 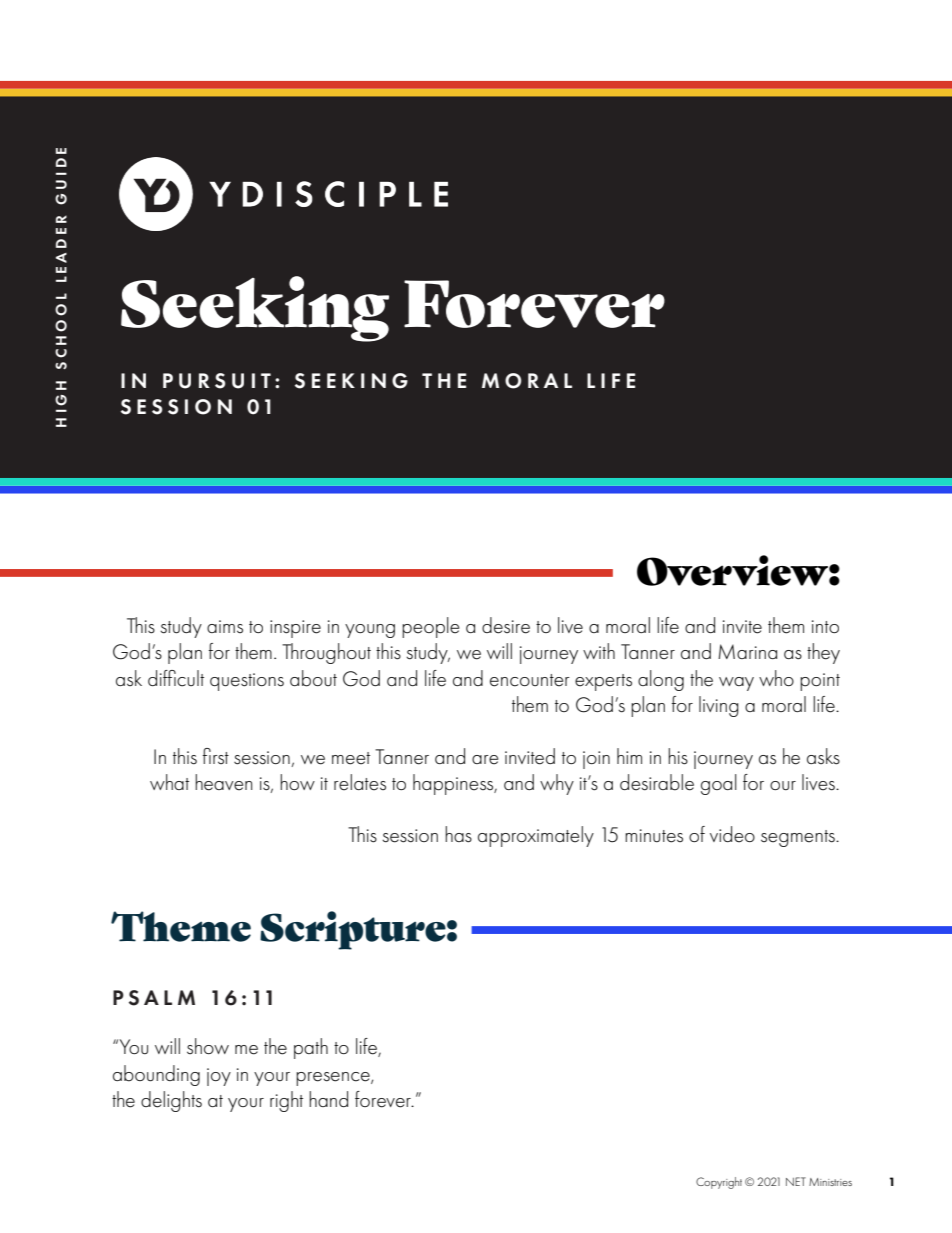 I want to click on delights, so click(x=171, y=1101).
